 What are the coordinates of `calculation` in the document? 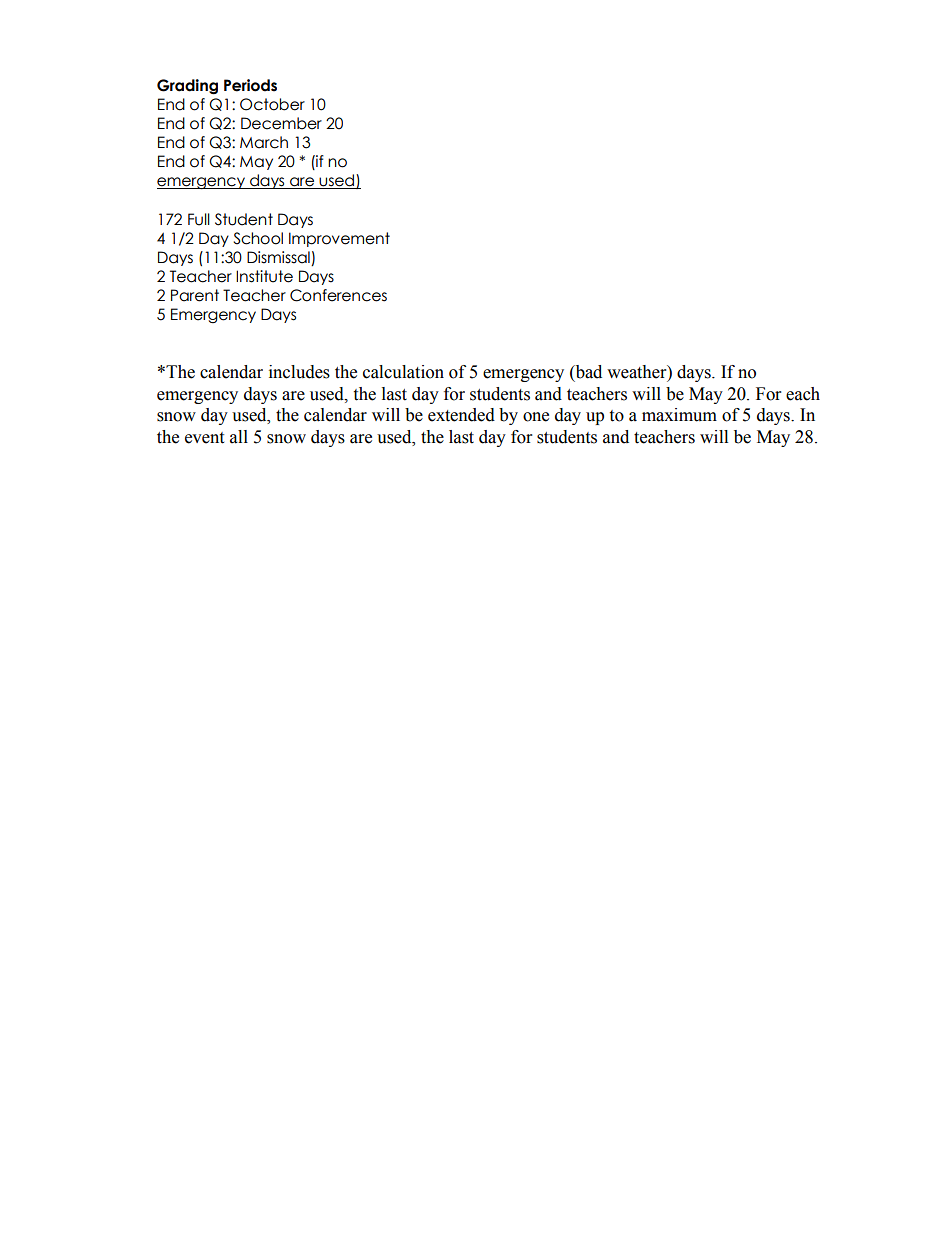 It's located at (403, 372).
